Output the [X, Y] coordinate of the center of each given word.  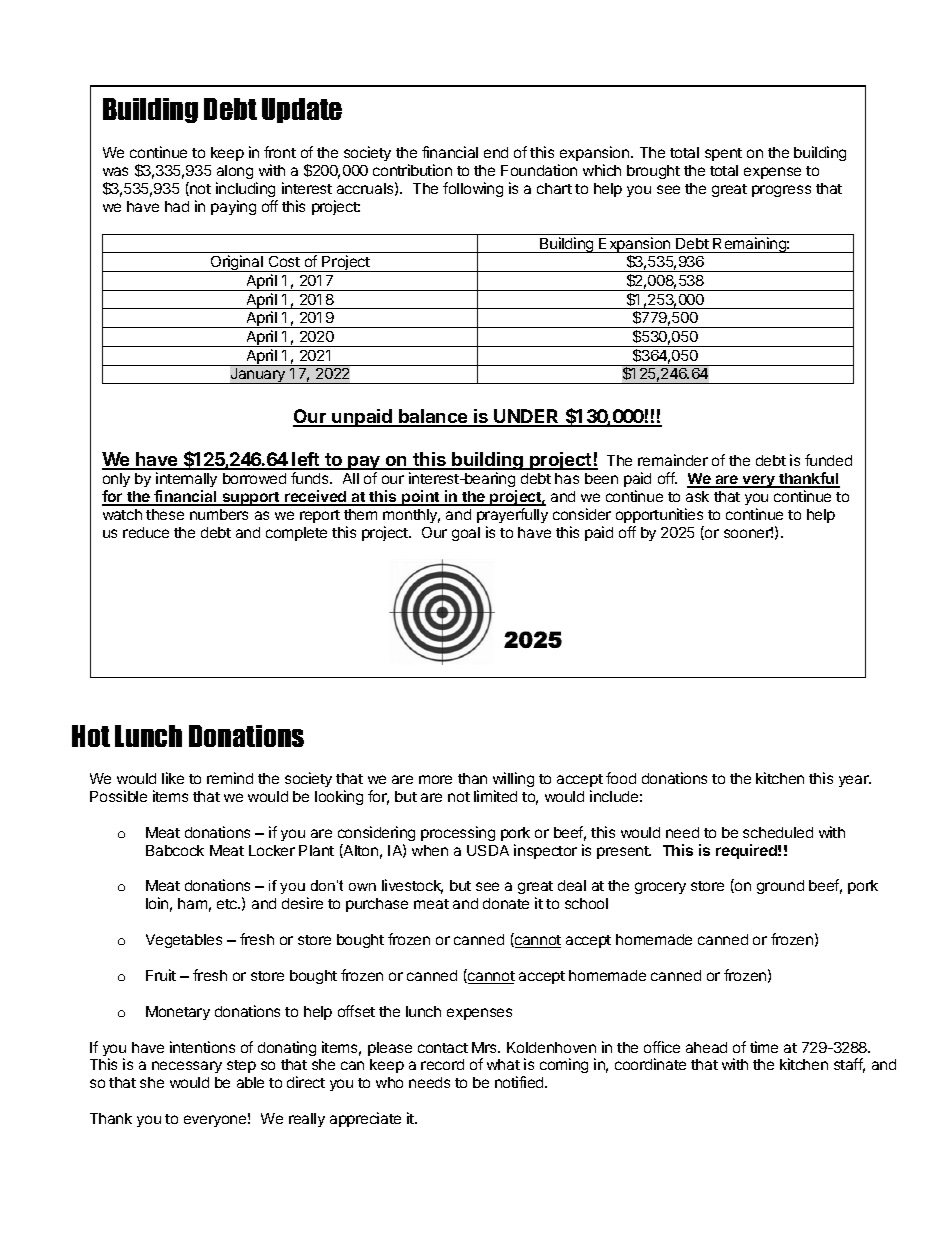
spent [723, 154]
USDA [488, 850]
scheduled [778, 832]
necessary [187, 1067]
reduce [146, 532]
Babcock [175, 850]
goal [466, 534]
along [234, 174]
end [496, 152]
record [442, 1064]
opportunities [659, 515]
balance [433, 417]
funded [828, 460]
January [258, 376]
